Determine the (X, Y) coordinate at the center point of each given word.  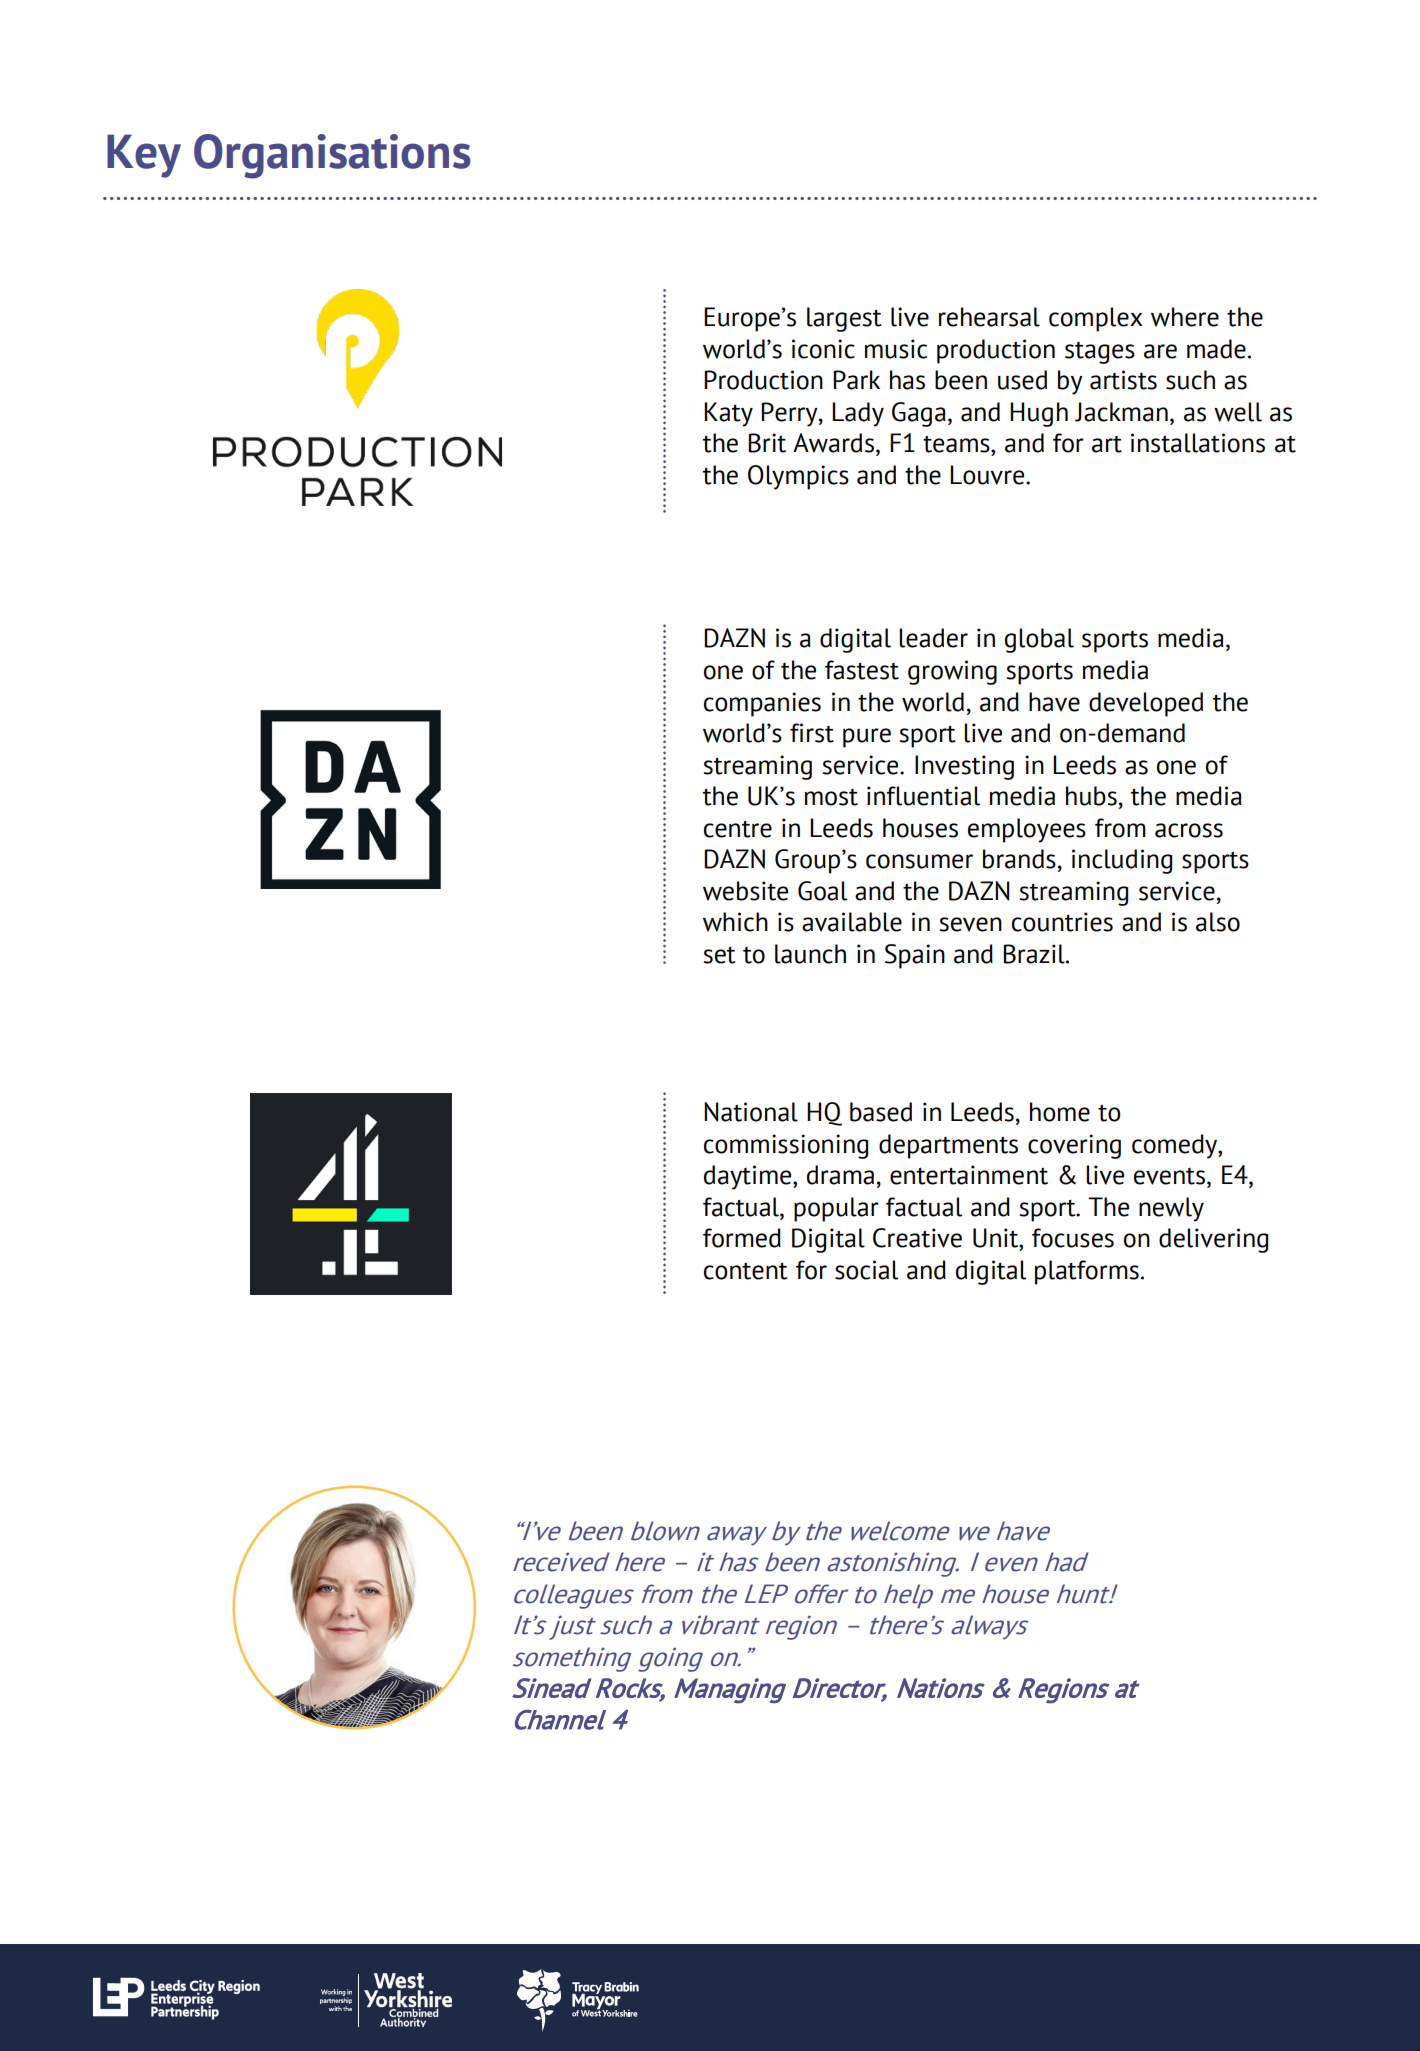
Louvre (988, 475)
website (745, 891)
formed (742, 1238)
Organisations (332, 156)
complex (1096, 319)
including (1122, 861)
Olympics (798, 477)
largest (844, 319)
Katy (728, 414)
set (719, 955)
